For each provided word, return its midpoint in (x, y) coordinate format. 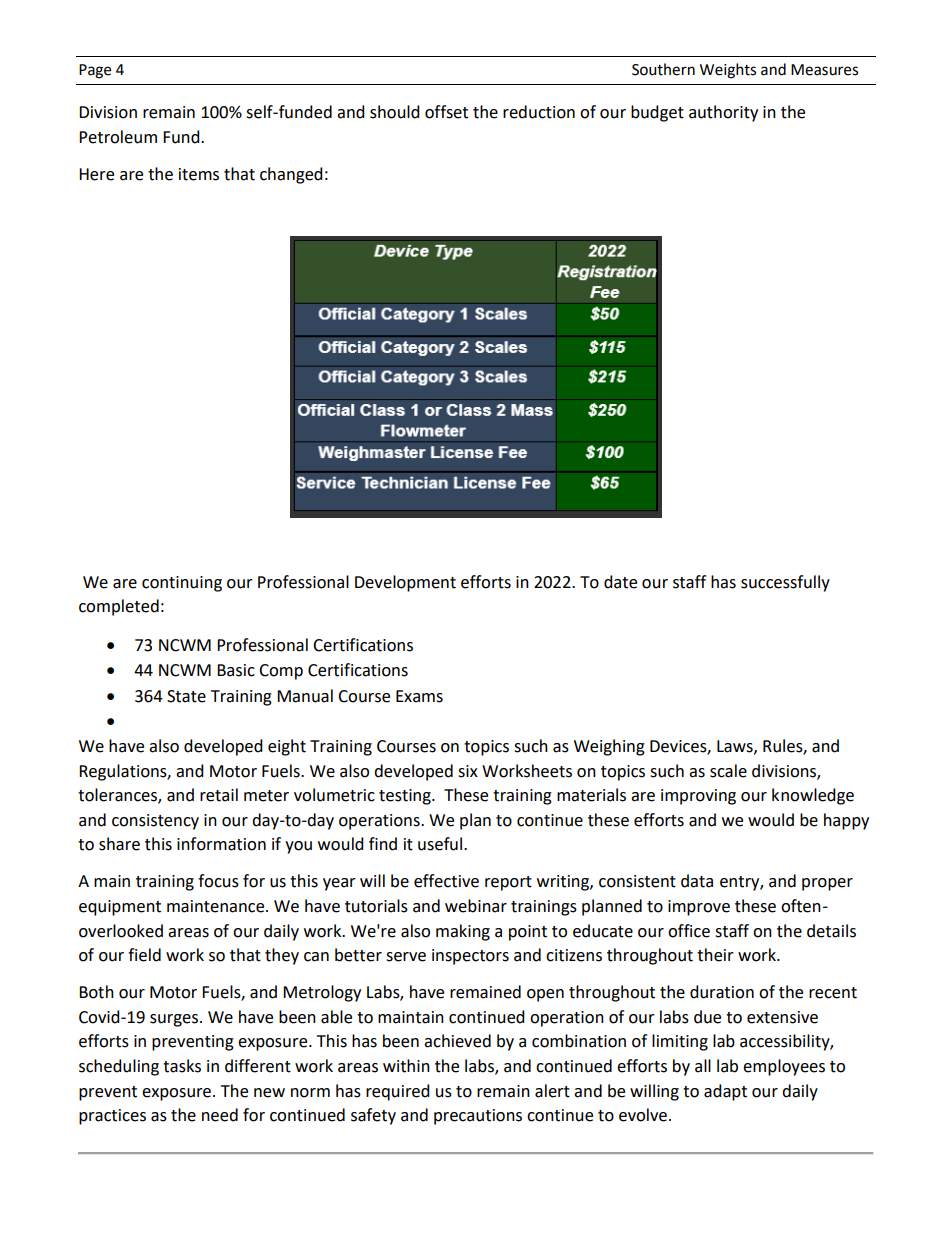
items (199, 174)
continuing (182, 584)
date (620, 582)
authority (723, 113)
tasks (182, 1066)
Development (405, 583)
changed (291, 175)
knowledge (813, 796)
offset (446, 112)
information (221, 844)
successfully (785, 583)
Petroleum (118, 137)
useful (441, 844)
